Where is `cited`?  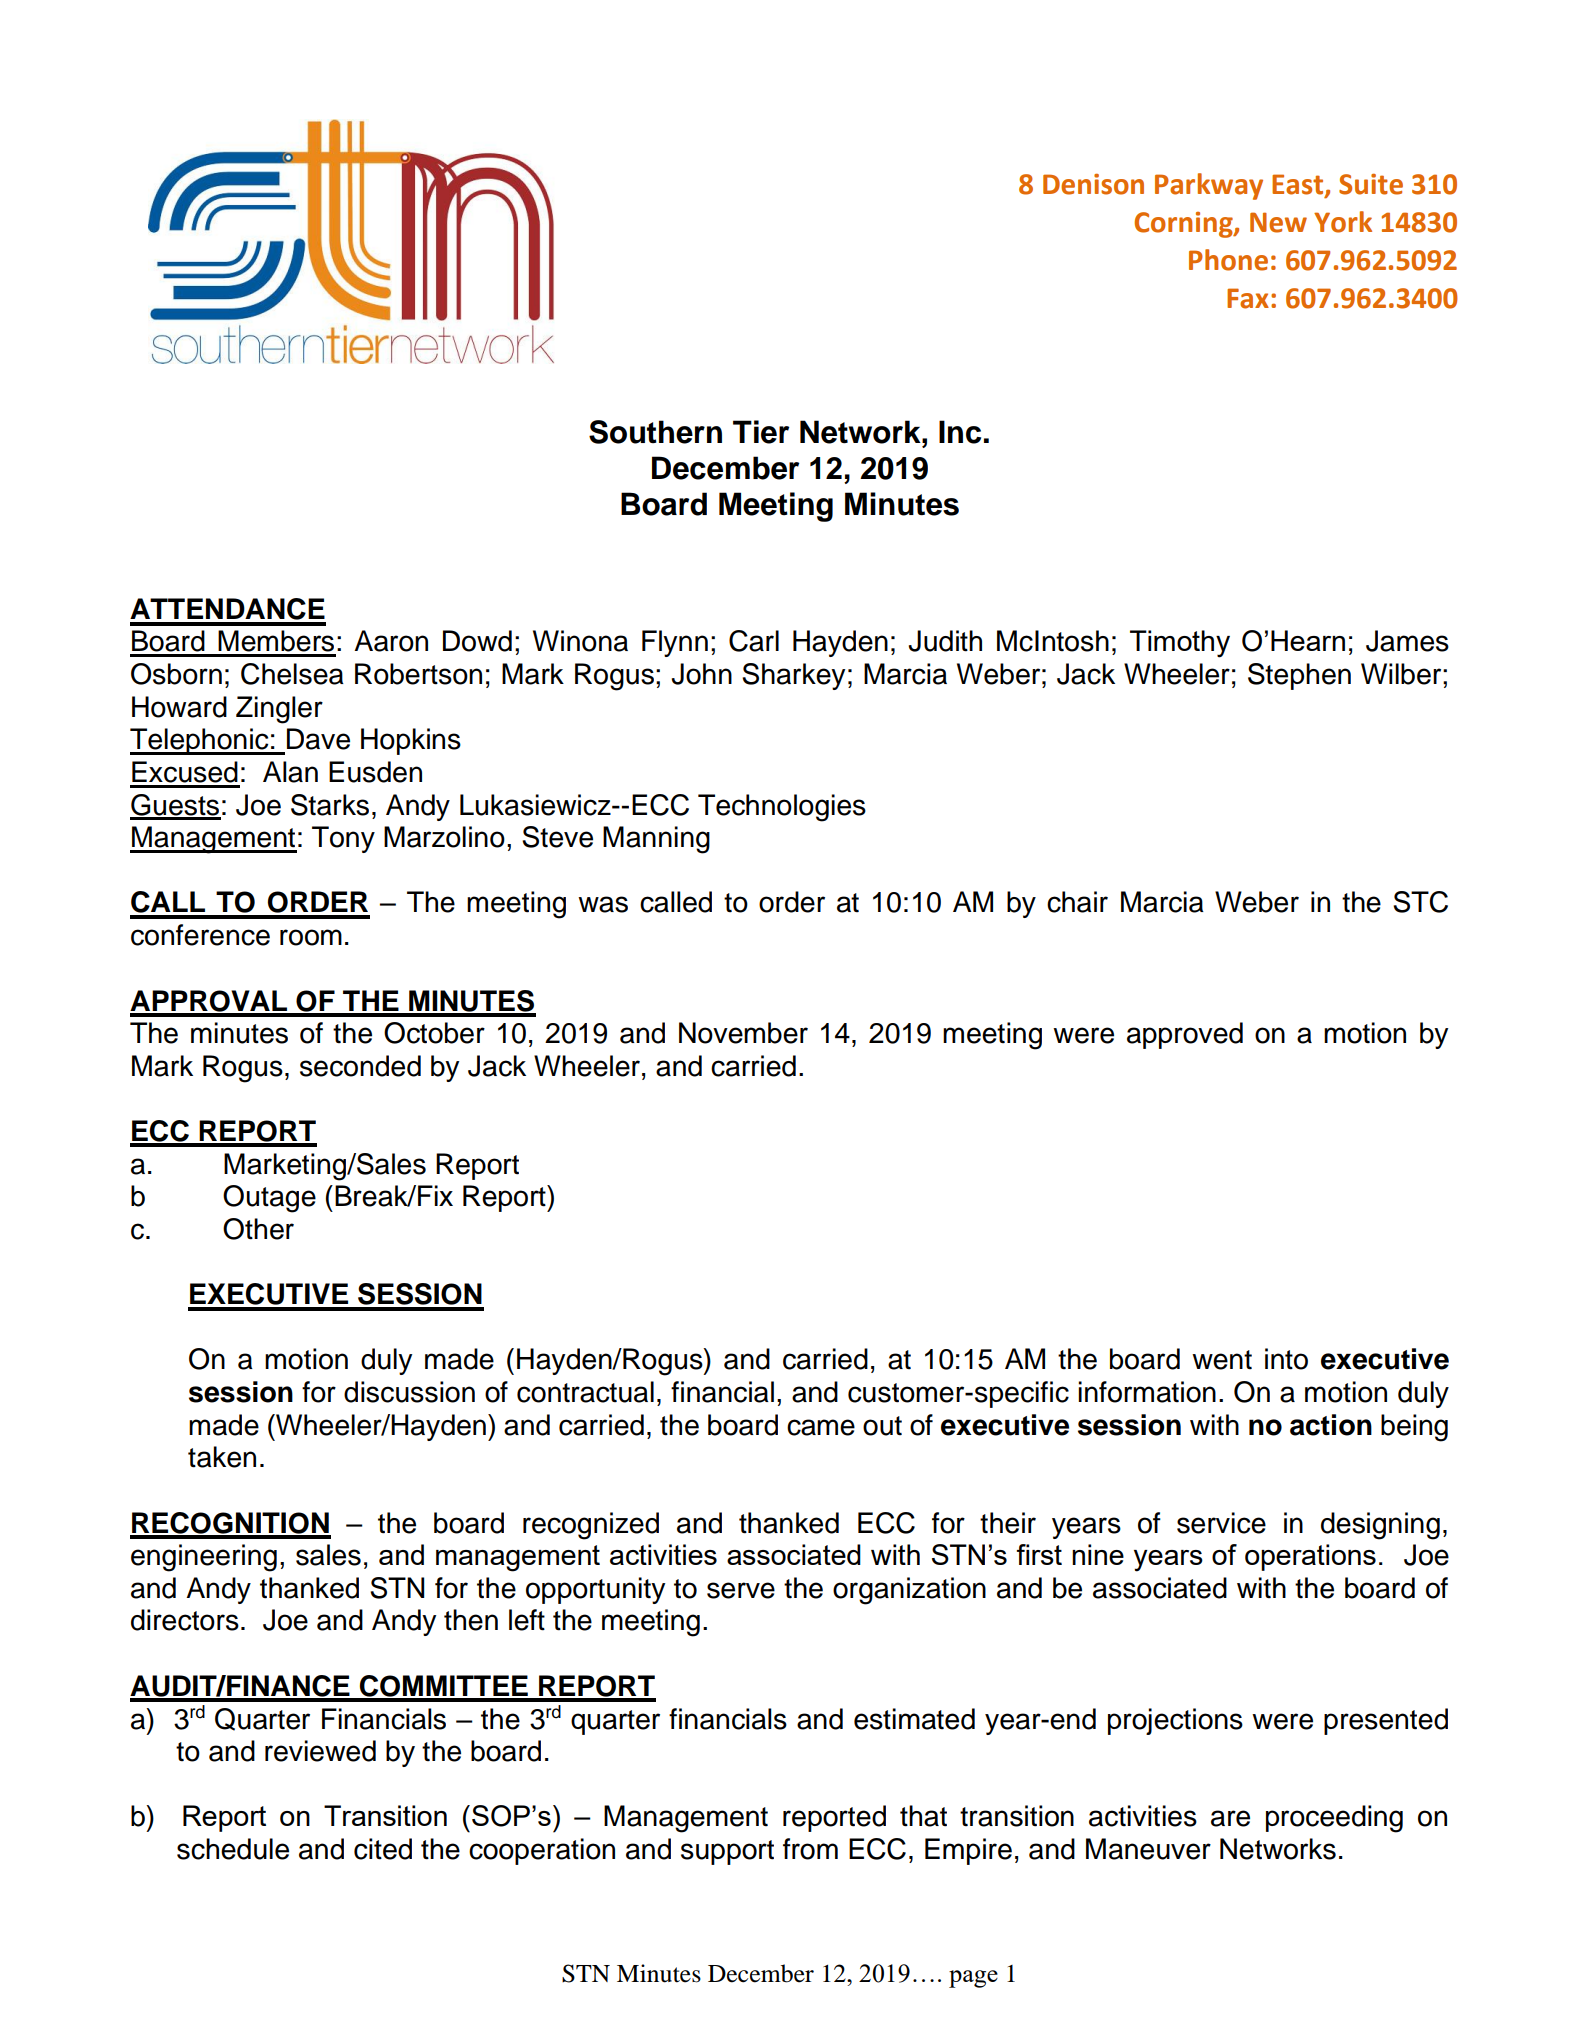 cited is located at coordinates (383, 1849).
